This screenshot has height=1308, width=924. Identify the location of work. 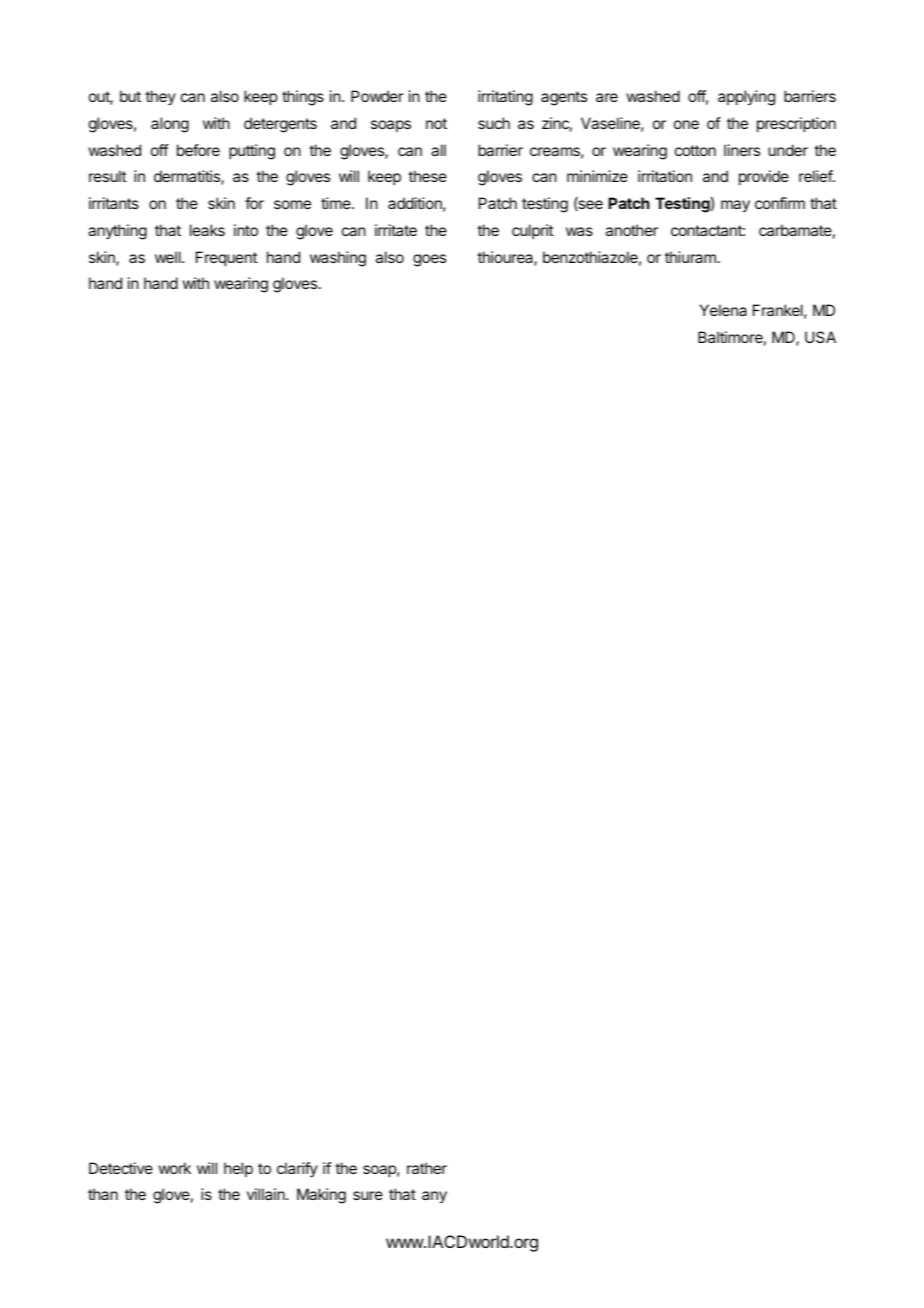
(174, 1168).
